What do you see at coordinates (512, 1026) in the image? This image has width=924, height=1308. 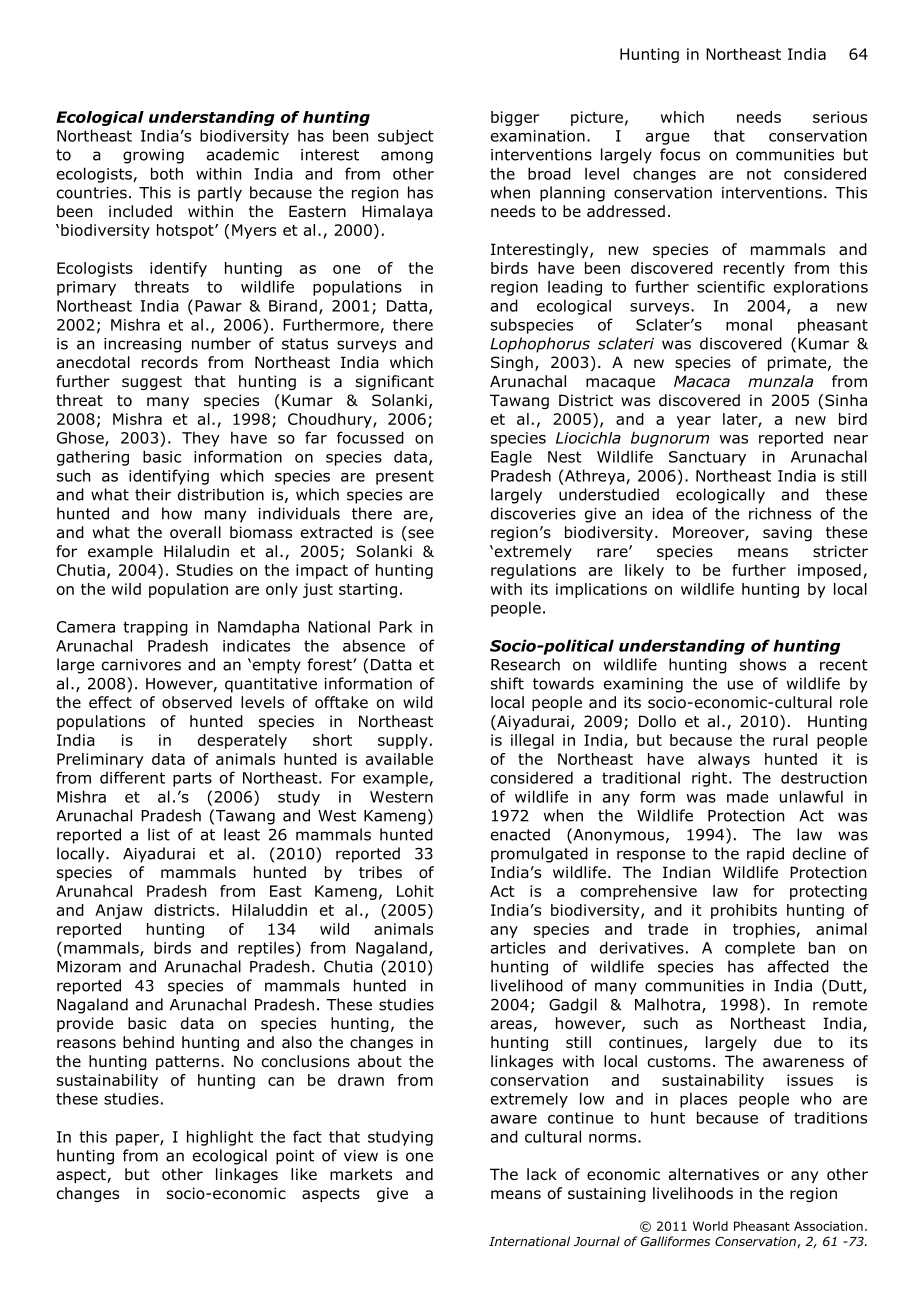 I see `areas` at bounding box center [512, 1026].
